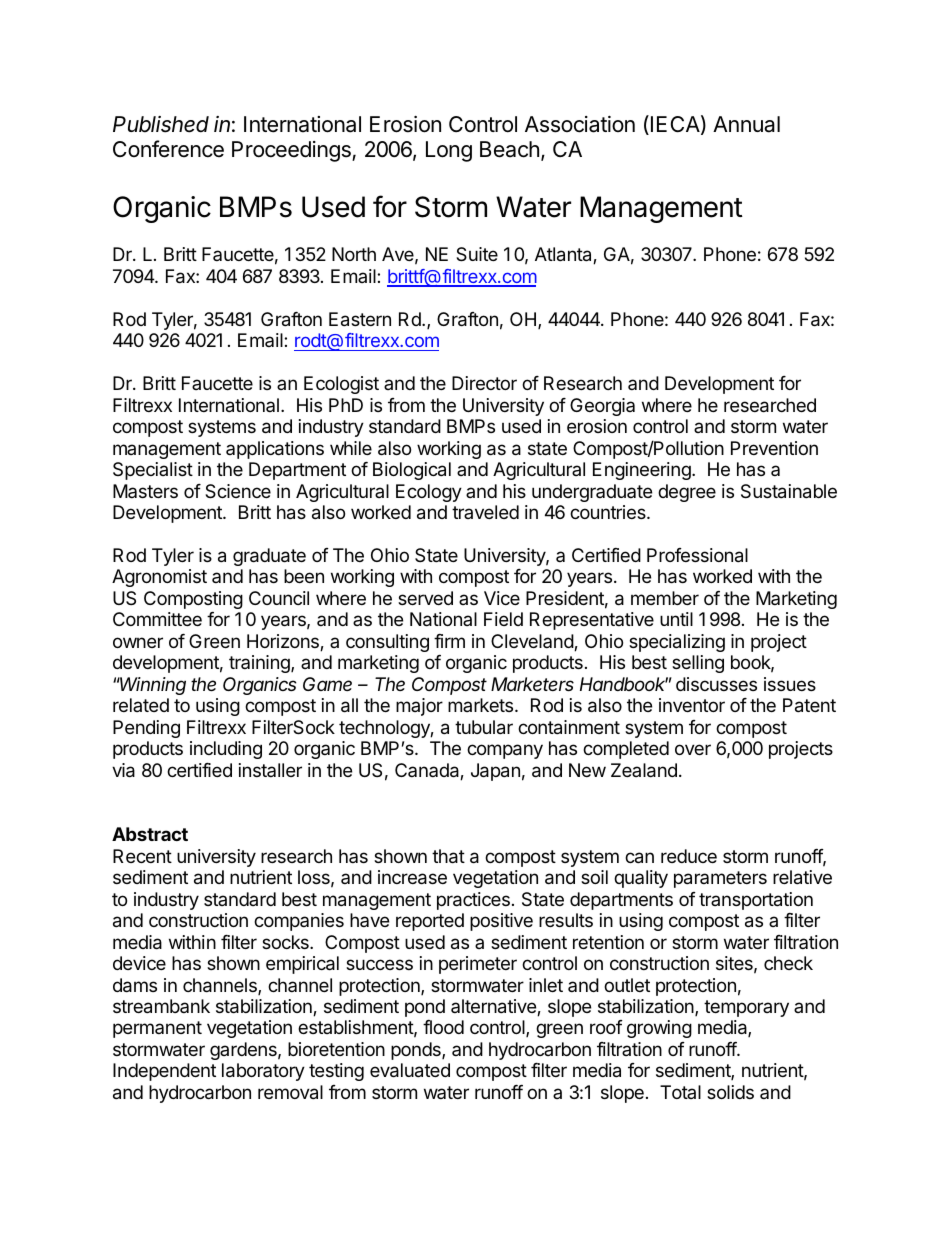  What do you see at coordinates (676, 619) in the image?
I see `until` at bounding box center [676, 619].
